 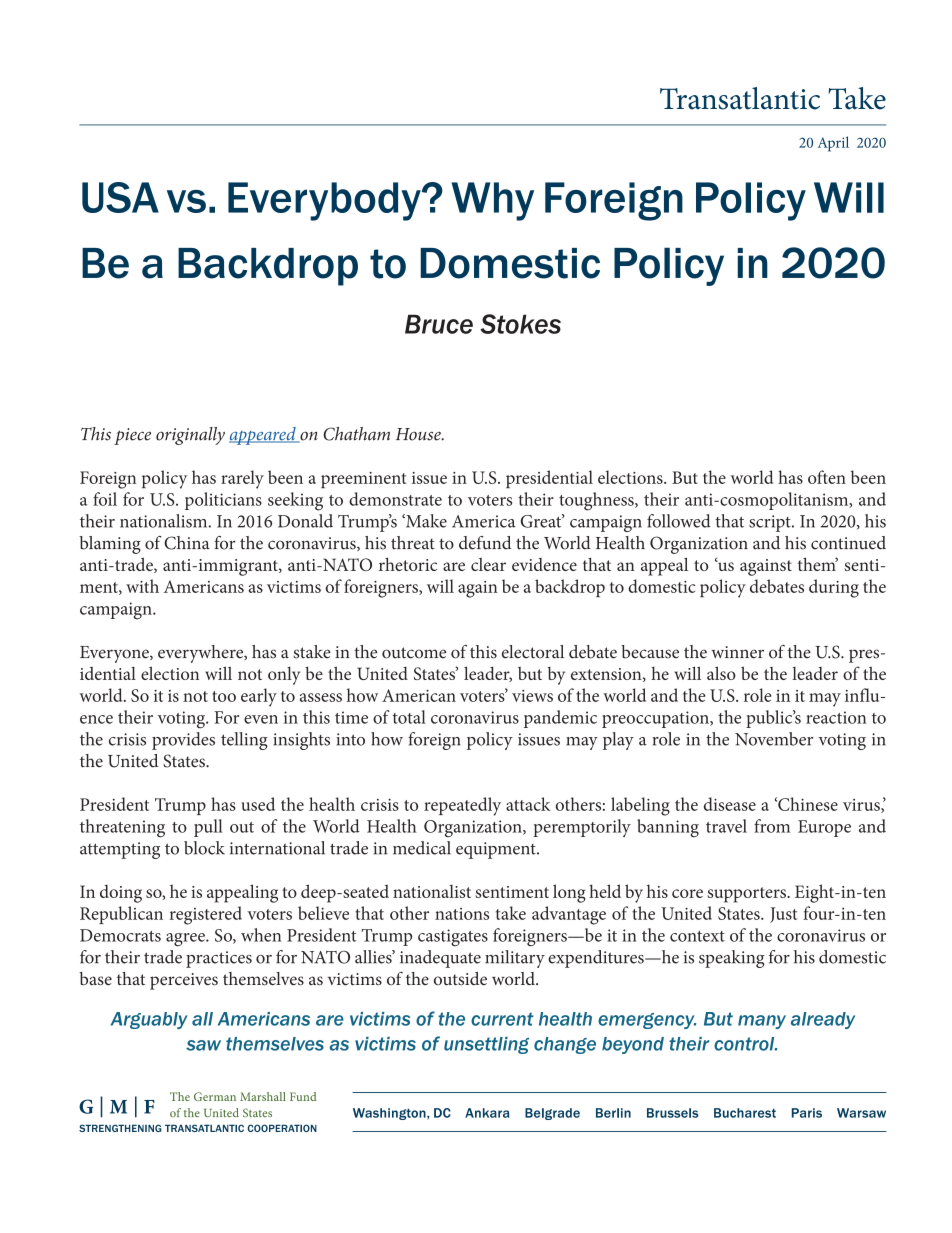 What do you see at coordinates (833, 144) in the screenshot?
I see `April` at bounding box center [833, 144].
